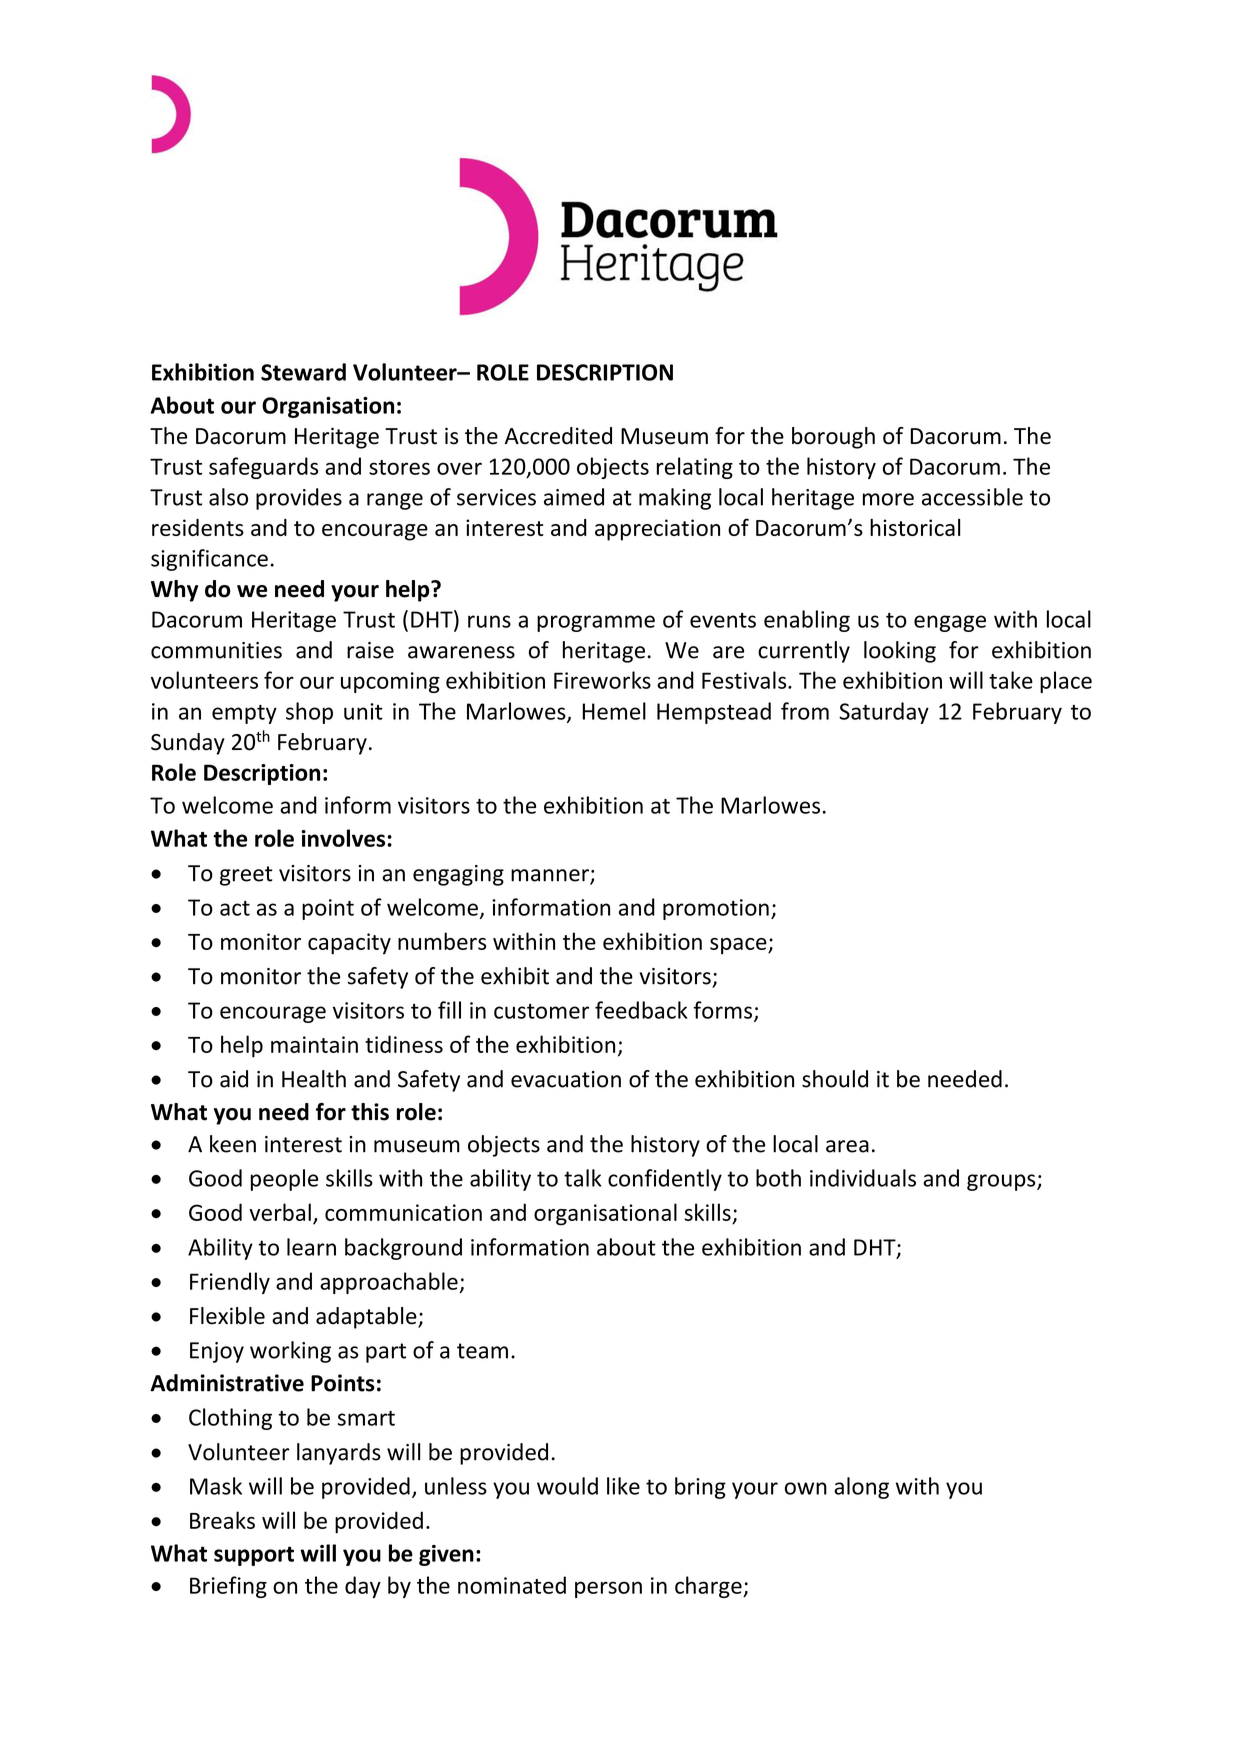  Describe the element at coordinates (884, 713) in the document. I see `Saturday` at that location.
